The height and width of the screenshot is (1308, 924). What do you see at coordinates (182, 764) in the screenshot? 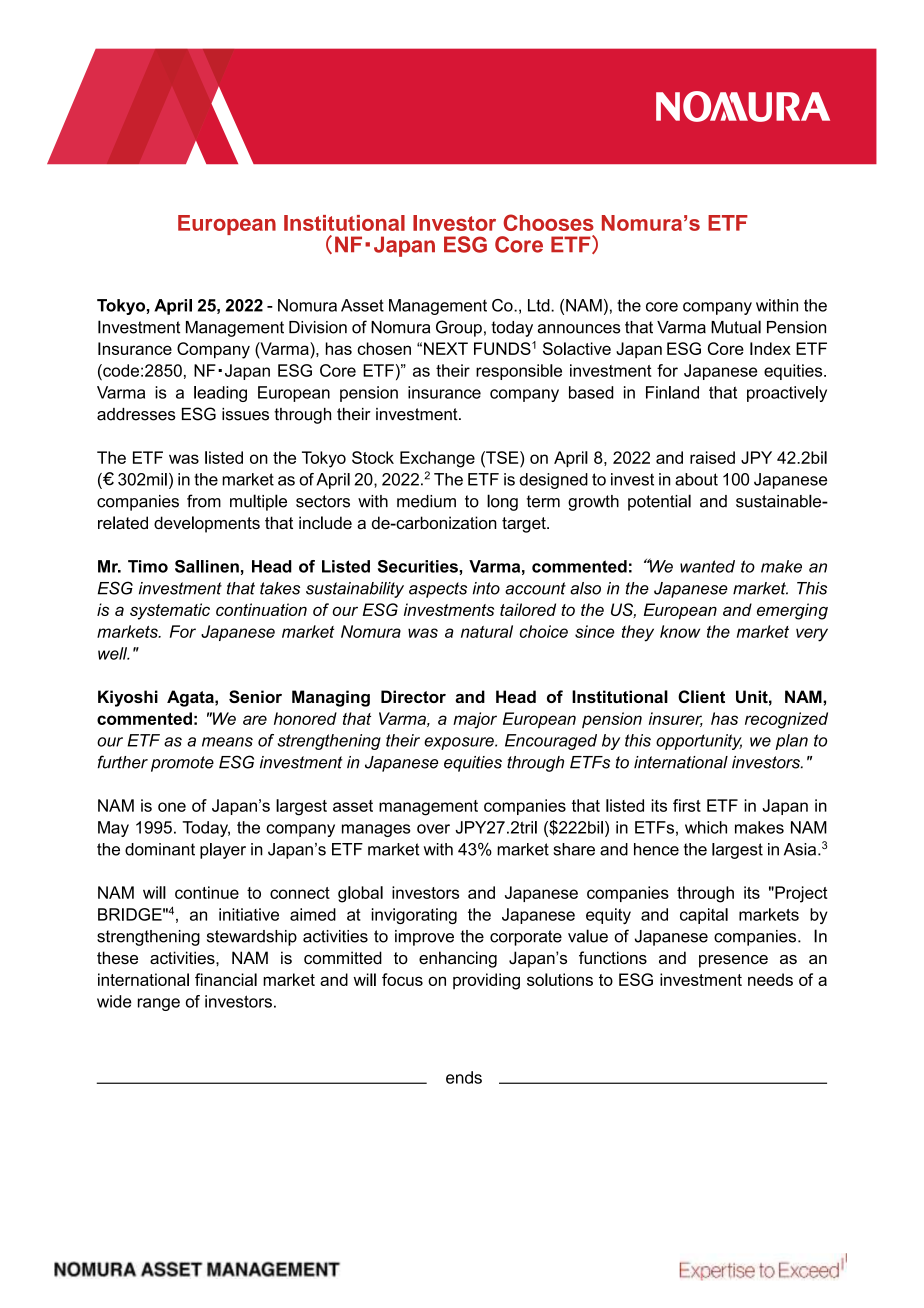
I see `promote` at bounding box center [182, 764].
